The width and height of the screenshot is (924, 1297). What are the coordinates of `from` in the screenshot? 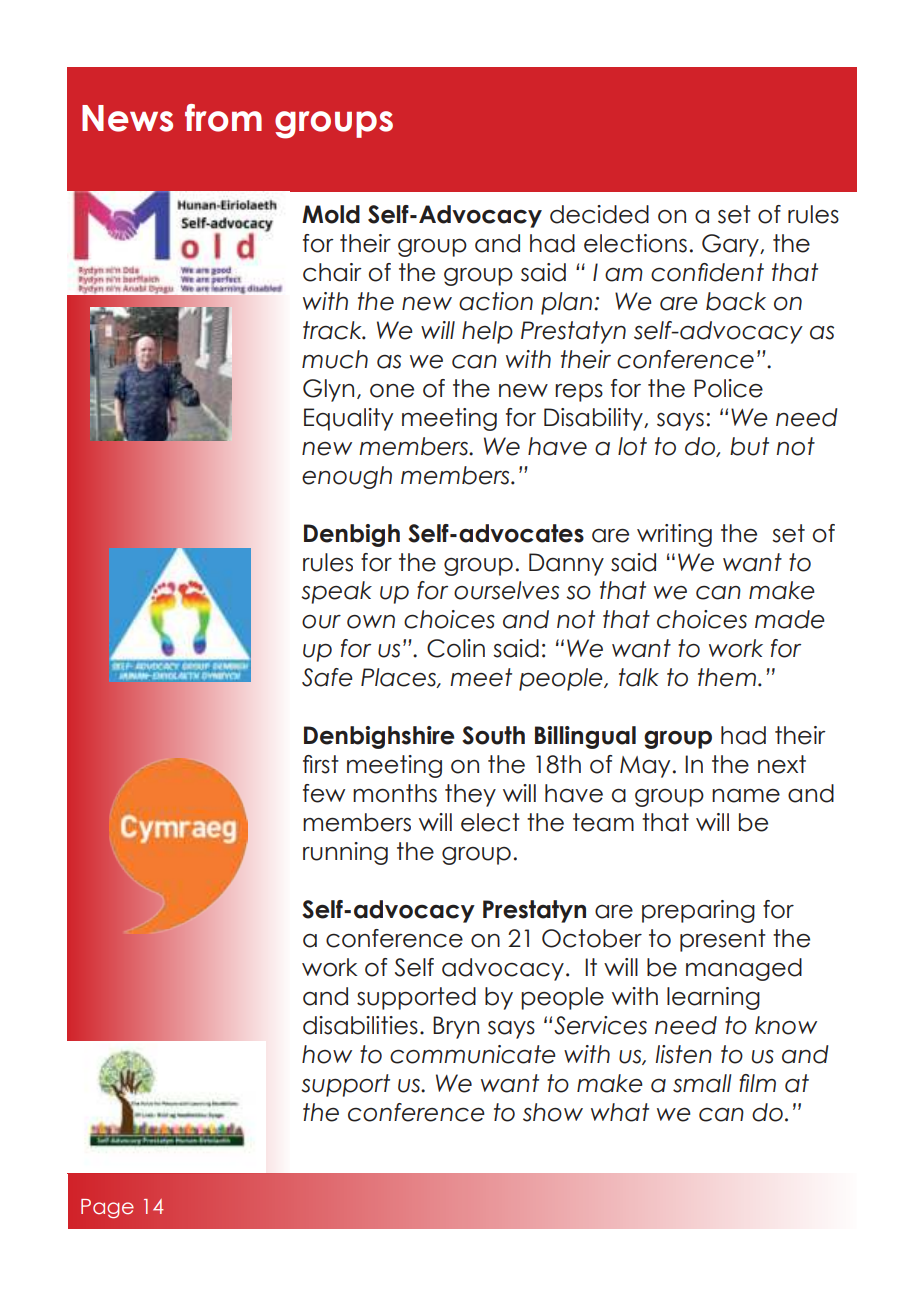 It's located at (223, 118).
